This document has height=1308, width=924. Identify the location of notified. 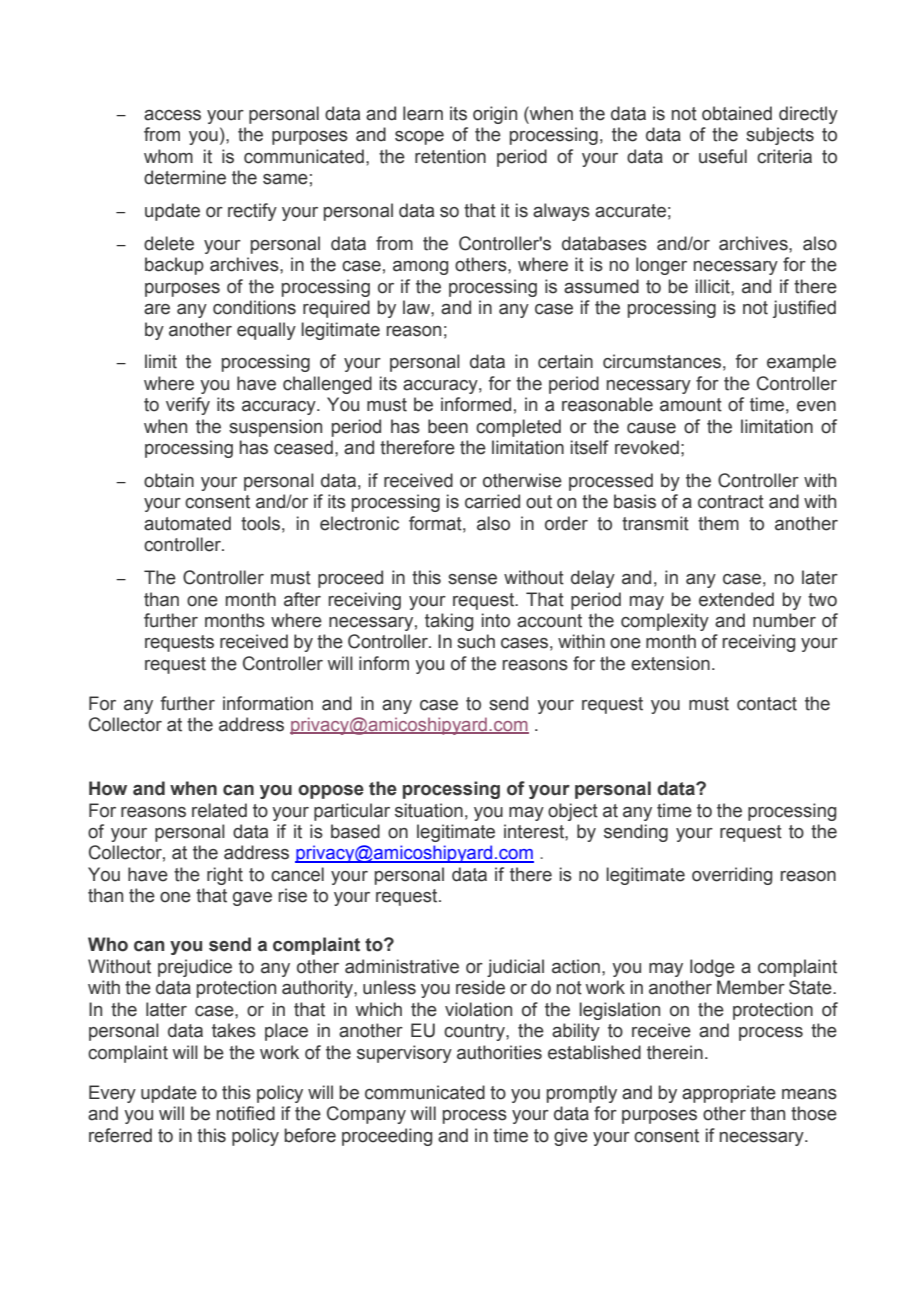
(246, 1113).
